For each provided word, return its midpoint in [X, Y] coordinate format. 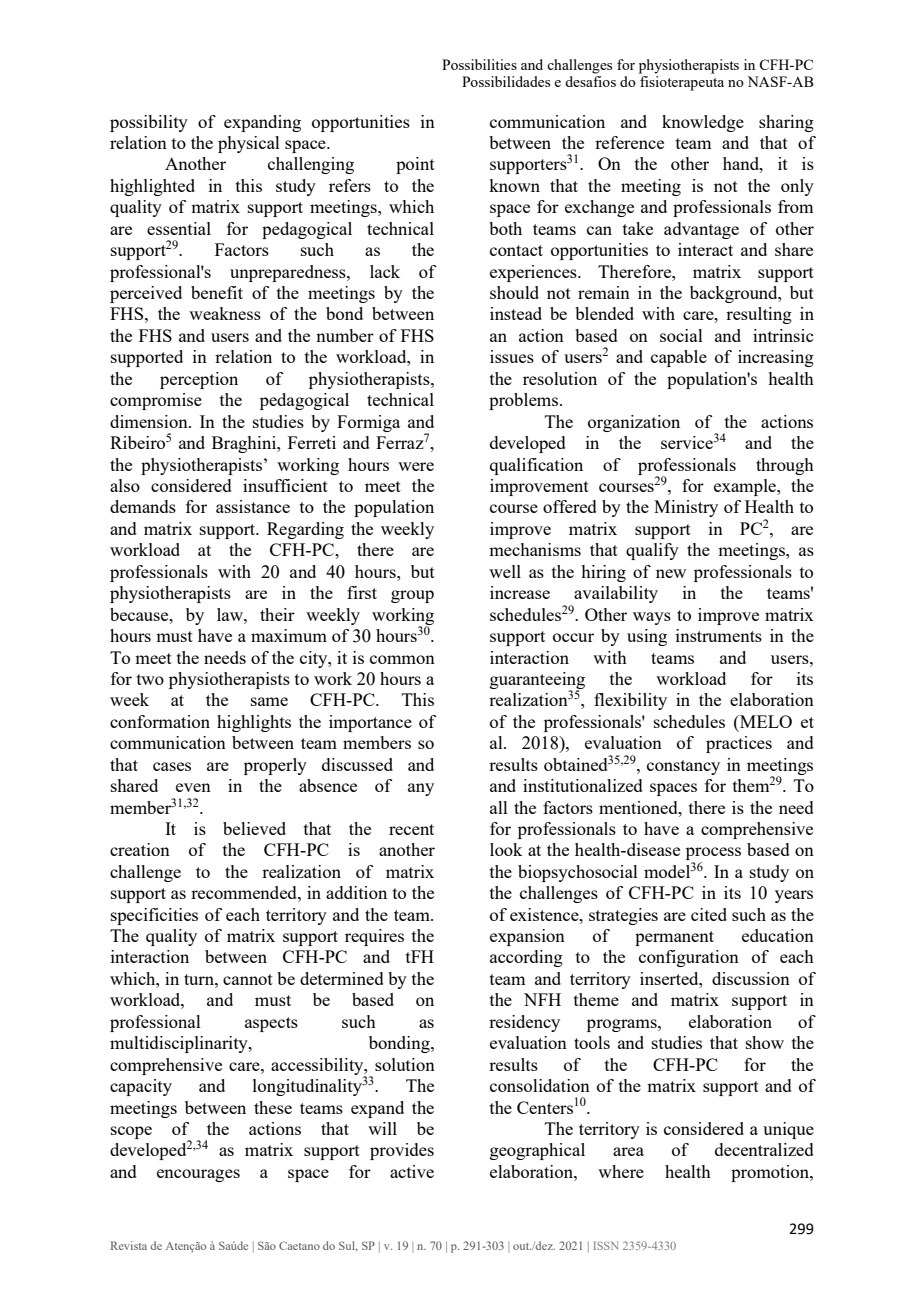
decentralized [764, 1149]
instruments [719, 635]
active [412, 1171]
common [402, 659]
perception [199, 380]
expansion [527, 937]
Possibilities [479, 64]
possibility [149, 123]
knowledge [703, 123]
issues [512, 356]
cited [709, 914]
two [150, 679]
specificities [154, 916]
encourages [198, 1175]
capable [679, 358]
